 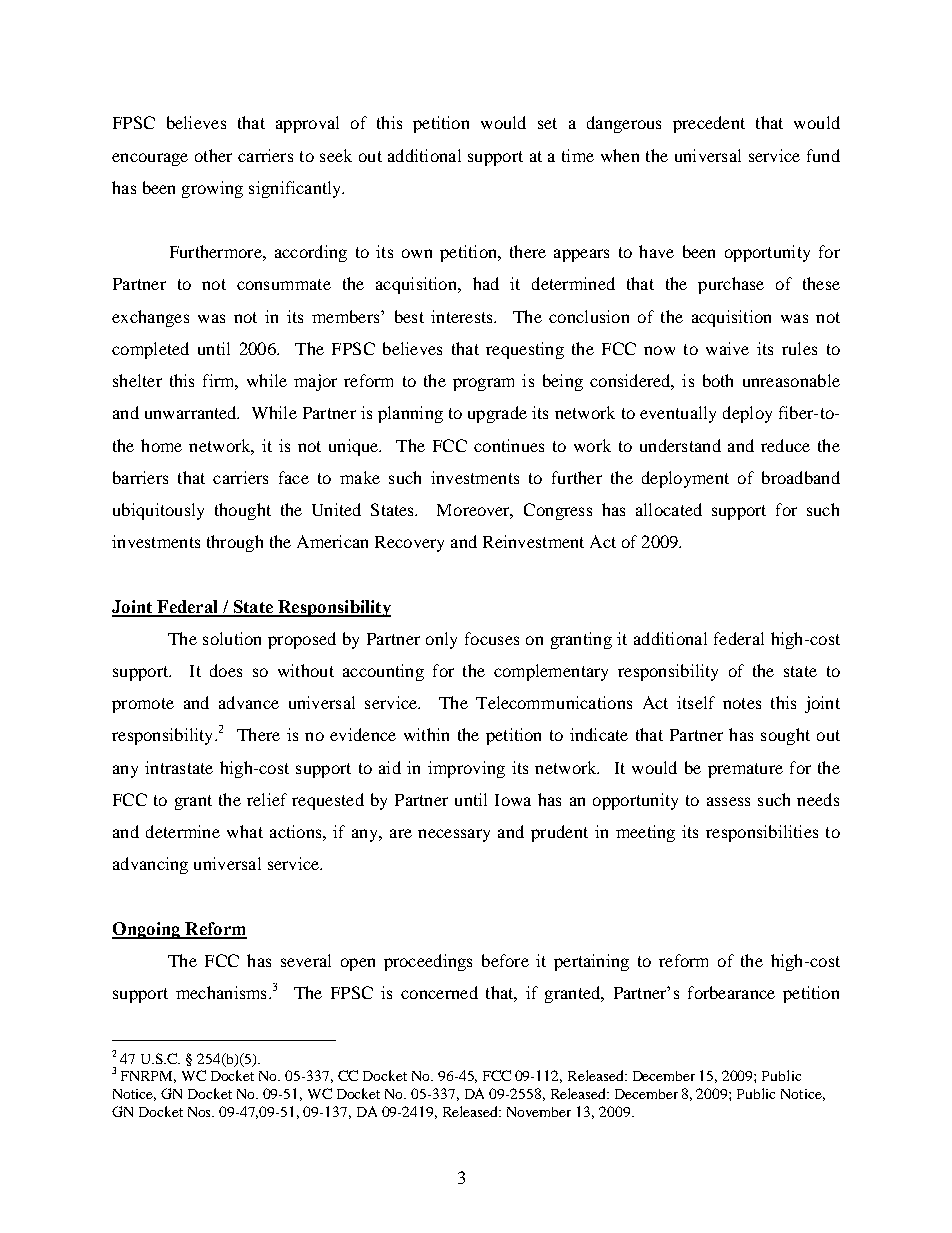 What do you see at coordinates (547, 123) in the image?
I see `set` at bounding box center [547, 123].
